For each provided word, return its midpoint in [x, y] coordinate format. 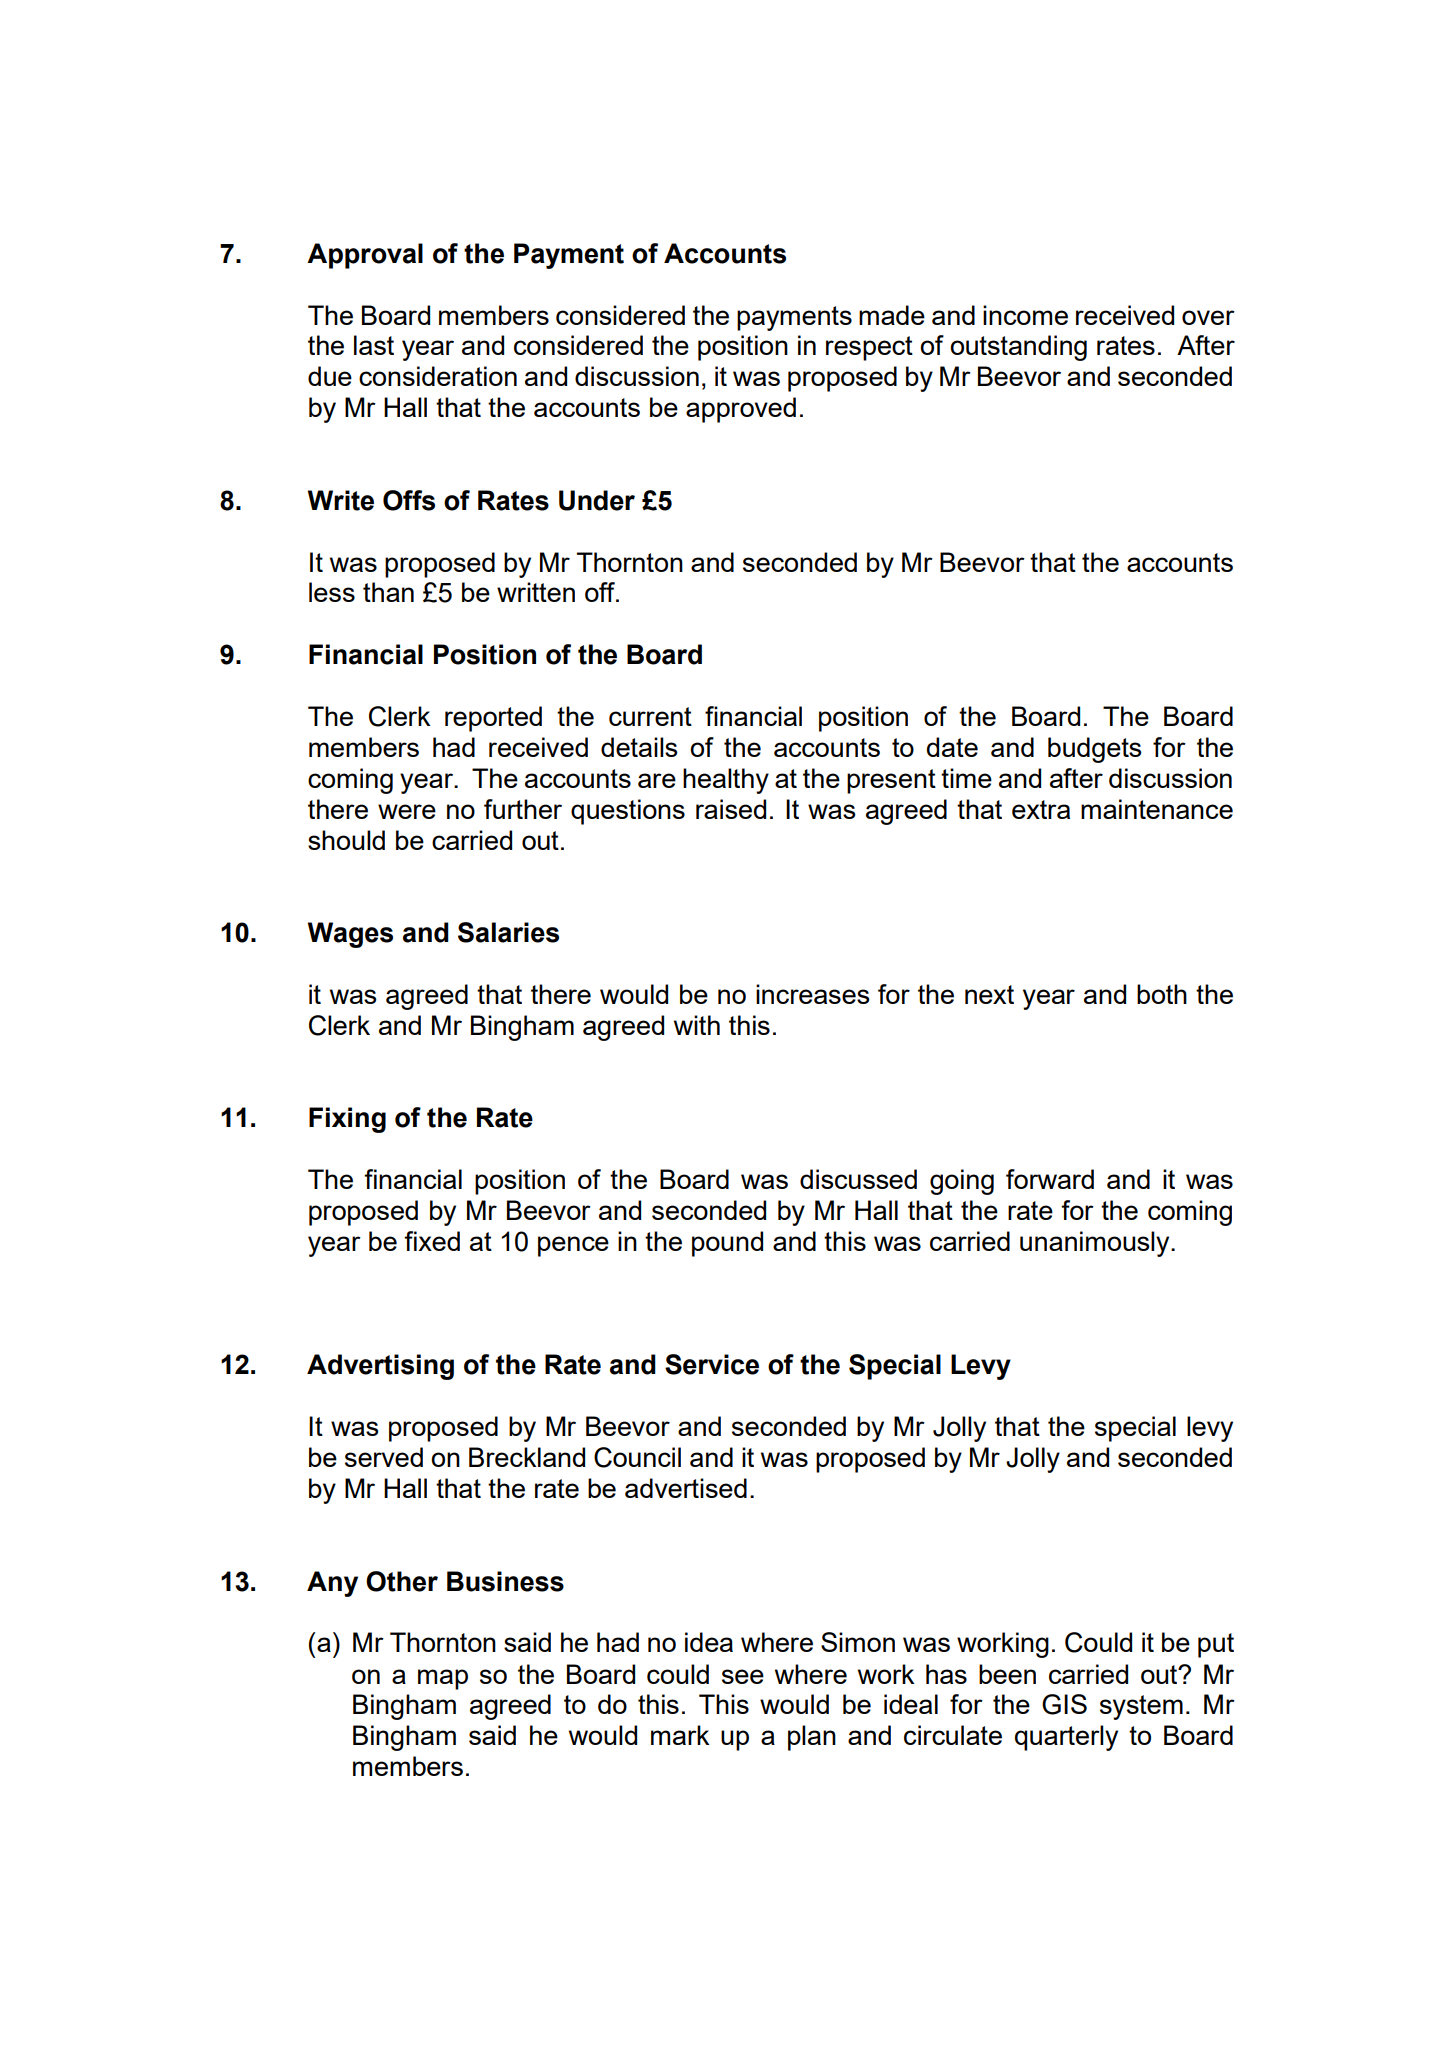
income [1025, 315]
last [374, 345]
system [1141, 1707]
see [743, 1676]
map [443, 1679]
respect [869, 348]
